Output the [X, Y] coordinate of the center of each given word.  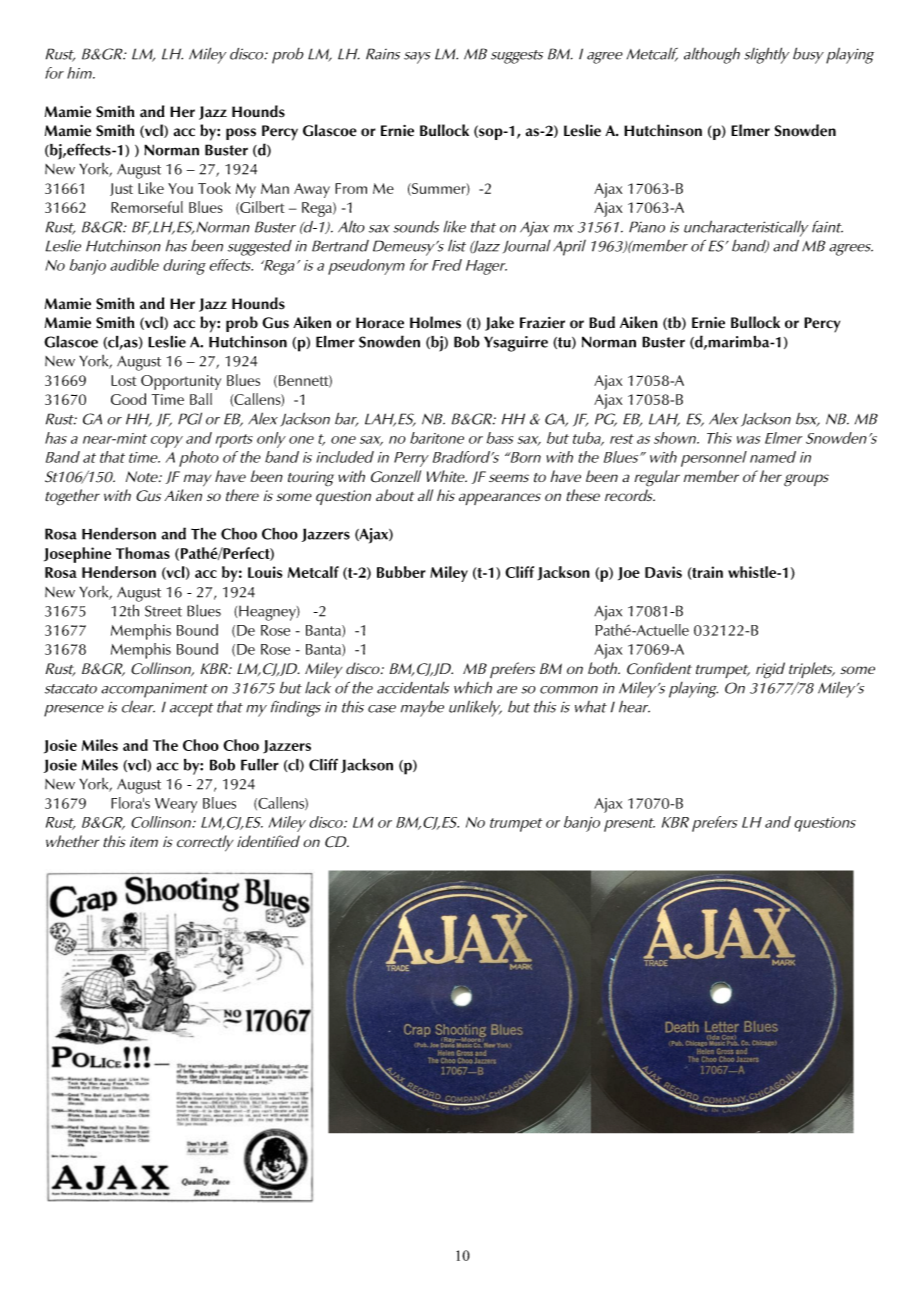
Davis [663, 572]
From [351, 188]
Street [163, 611]
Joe [629, 574]
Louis [265, 572]
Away [312, 190]
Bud [602, 322]
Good [128, 399]
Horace [380, 323]
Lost [124, 380]
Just [121, 189]
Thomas [143, 553]
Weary [176, 805]
